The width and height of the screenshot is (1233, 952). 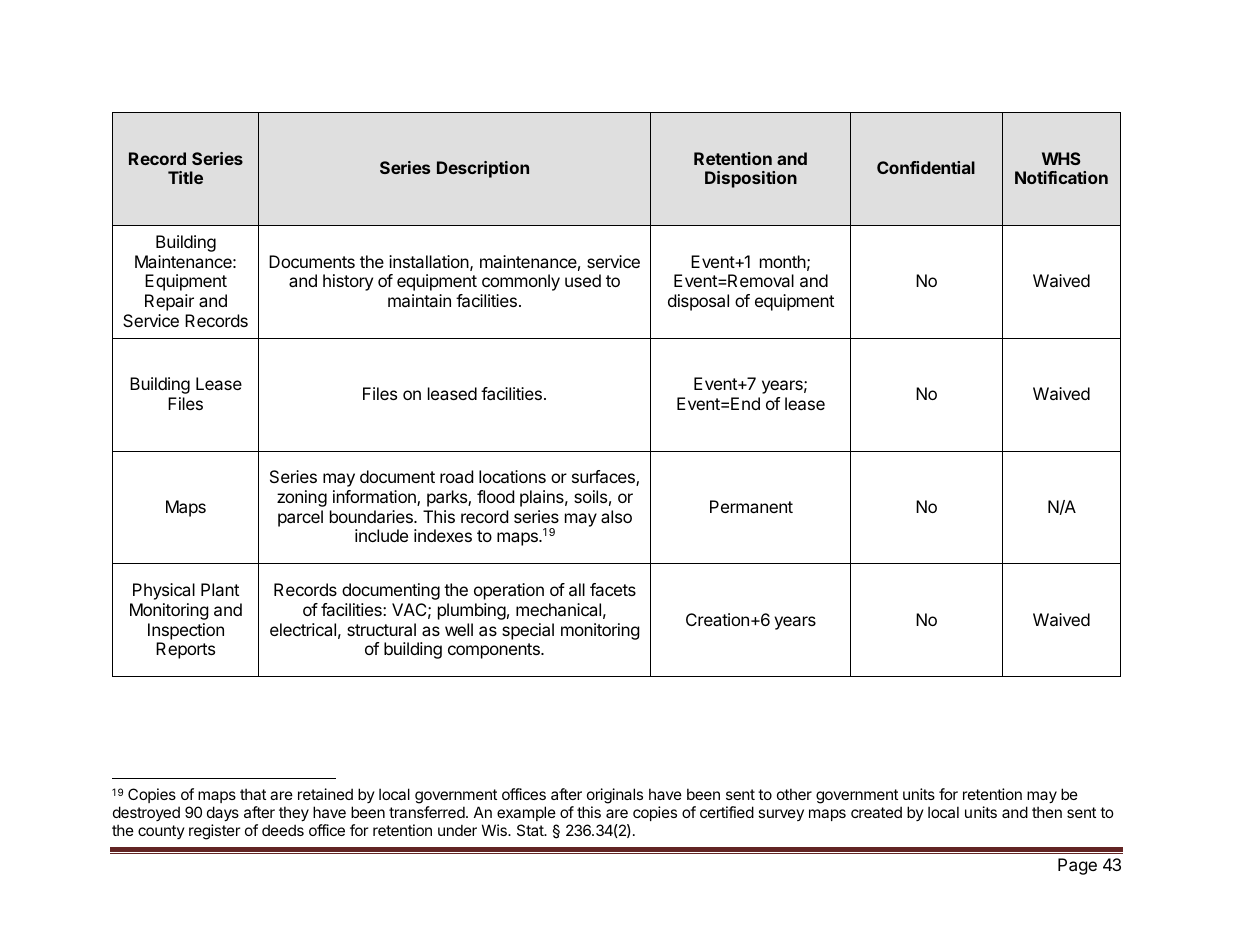 What do you see at coordinates (283, 830) in the screenshot?
I see `deeds` at bounding box center [283, 830].
